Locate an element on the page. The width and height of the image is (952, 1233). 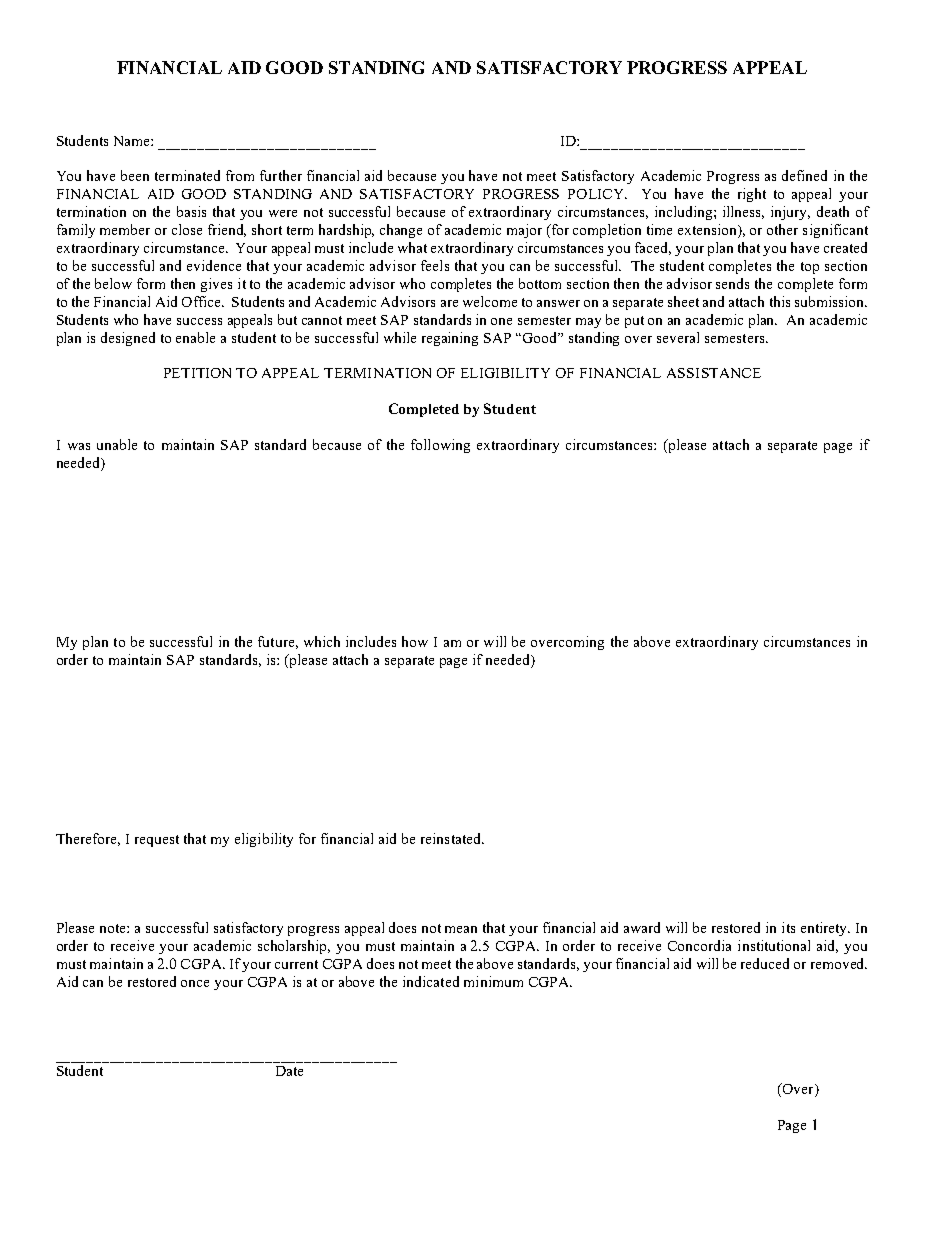
right is located at coordinates (752, 195).
